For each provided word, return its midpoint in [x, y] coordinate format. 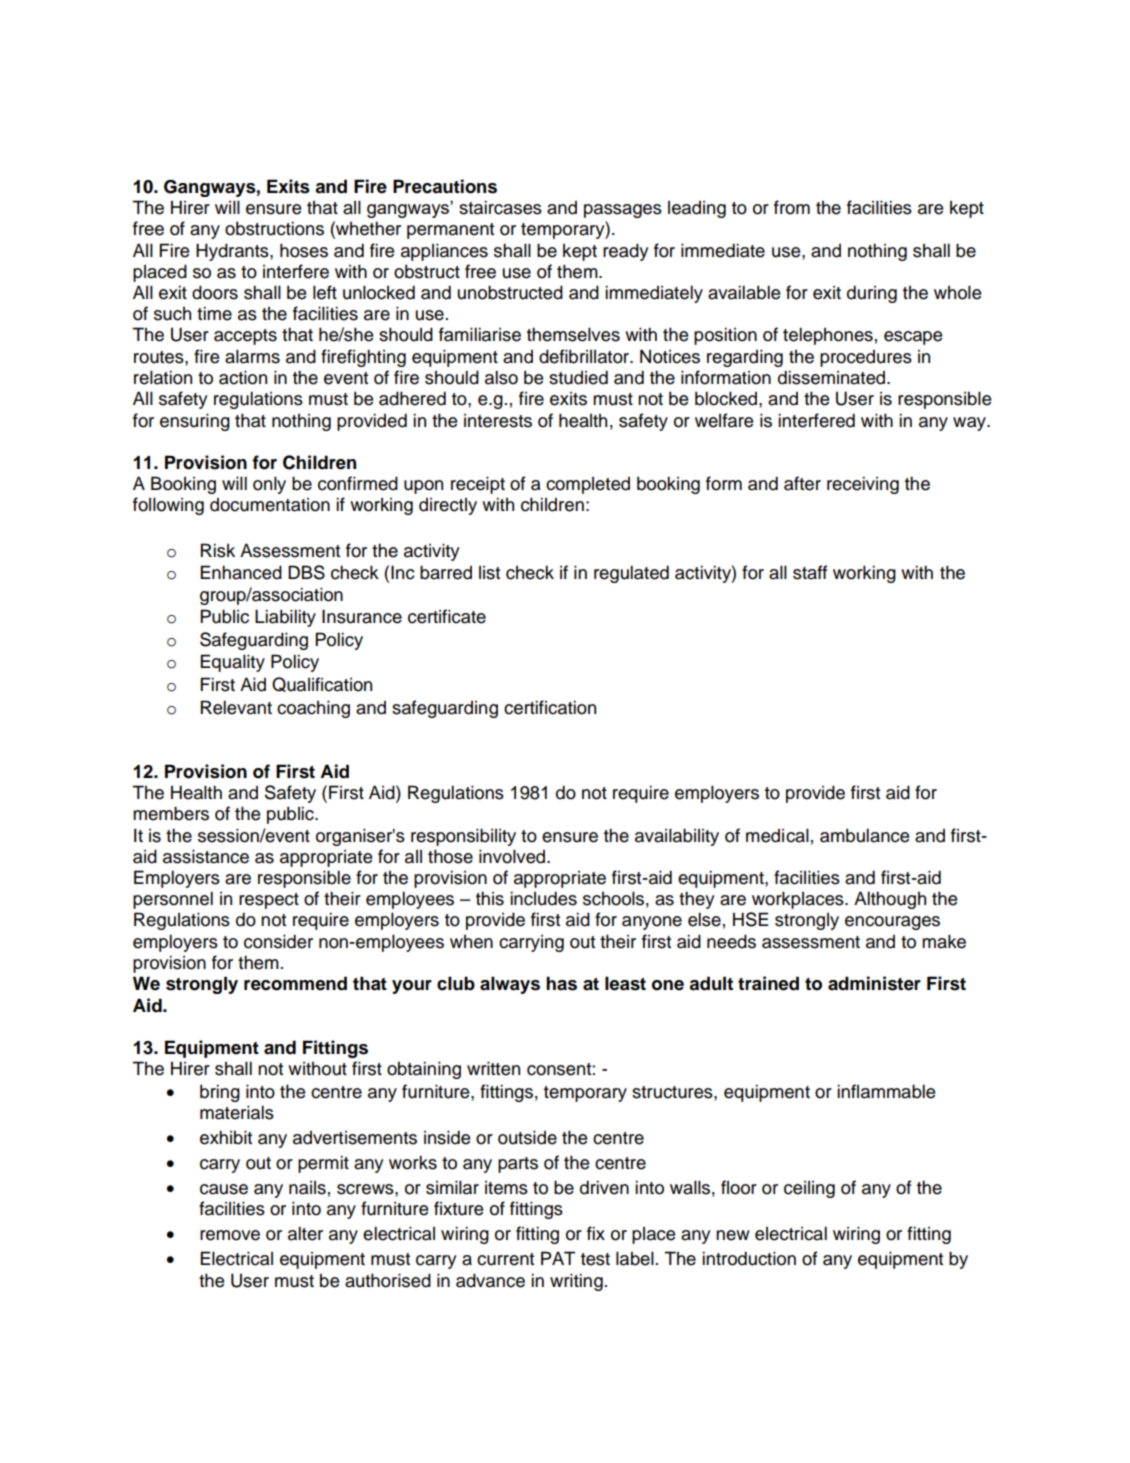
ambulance [864, 835]
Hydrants [233, 252]
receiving [863, 485]
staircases [500, 207]
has [561, 983]
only [269, 485]
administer [874, 983]
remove [230, 1235]
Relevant [236, 707]
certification [550, 707]
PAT [558, 1258]
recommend [295, 983]
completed [588, 485]
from [792, 207]
